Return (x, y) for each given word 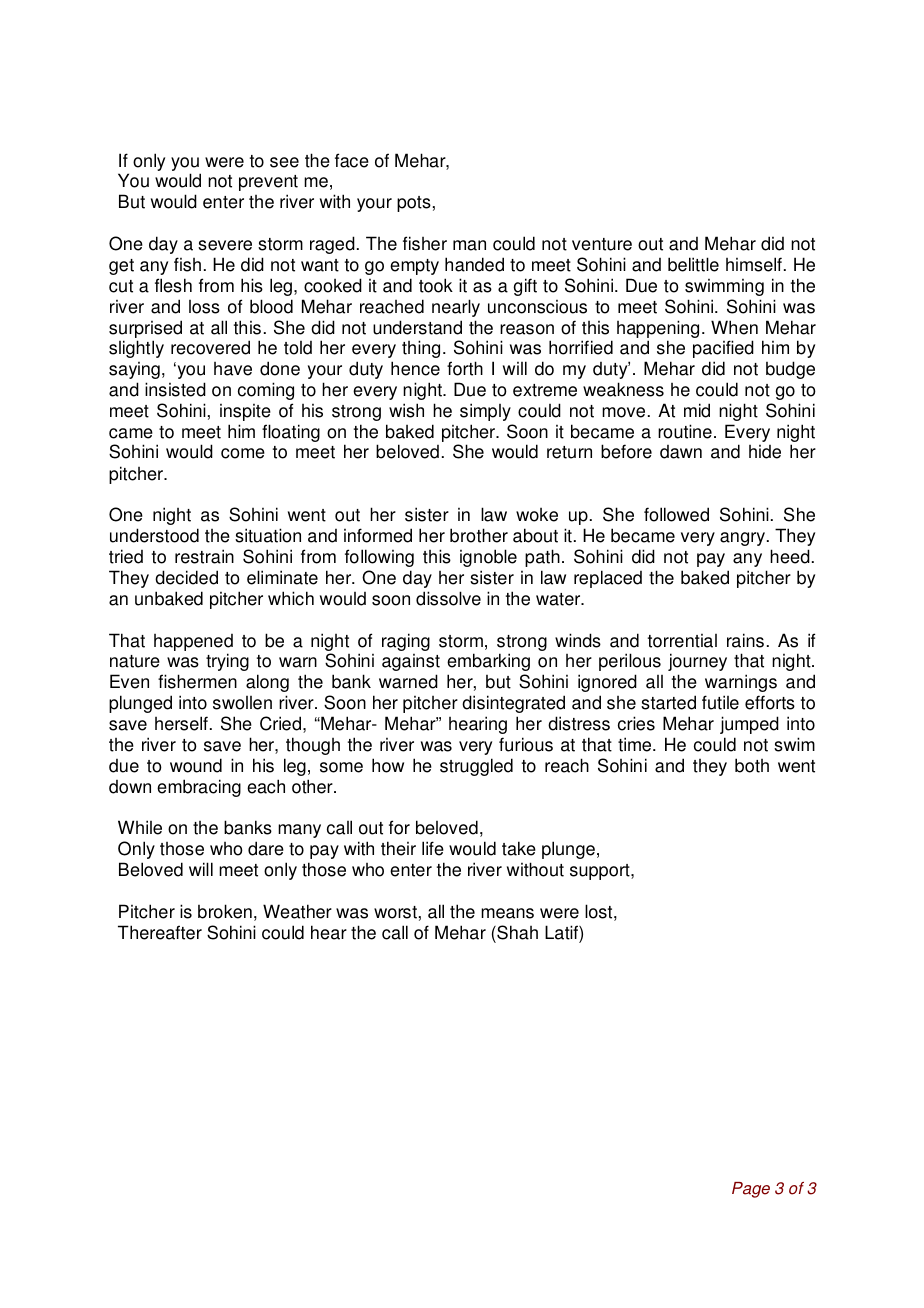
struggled (476, 767)
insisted (175, 389)
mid (697, 410)
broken (225, 911)
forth (465, 368)
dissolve (448, 598)
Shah (516, 932)
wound (196, 765)
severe (225, 245)
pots (414, 204)
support (601, 872)
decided (186, 577)
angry (742, 539)
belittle (693, 264)
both (752, 765)
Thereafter (160, 932)
